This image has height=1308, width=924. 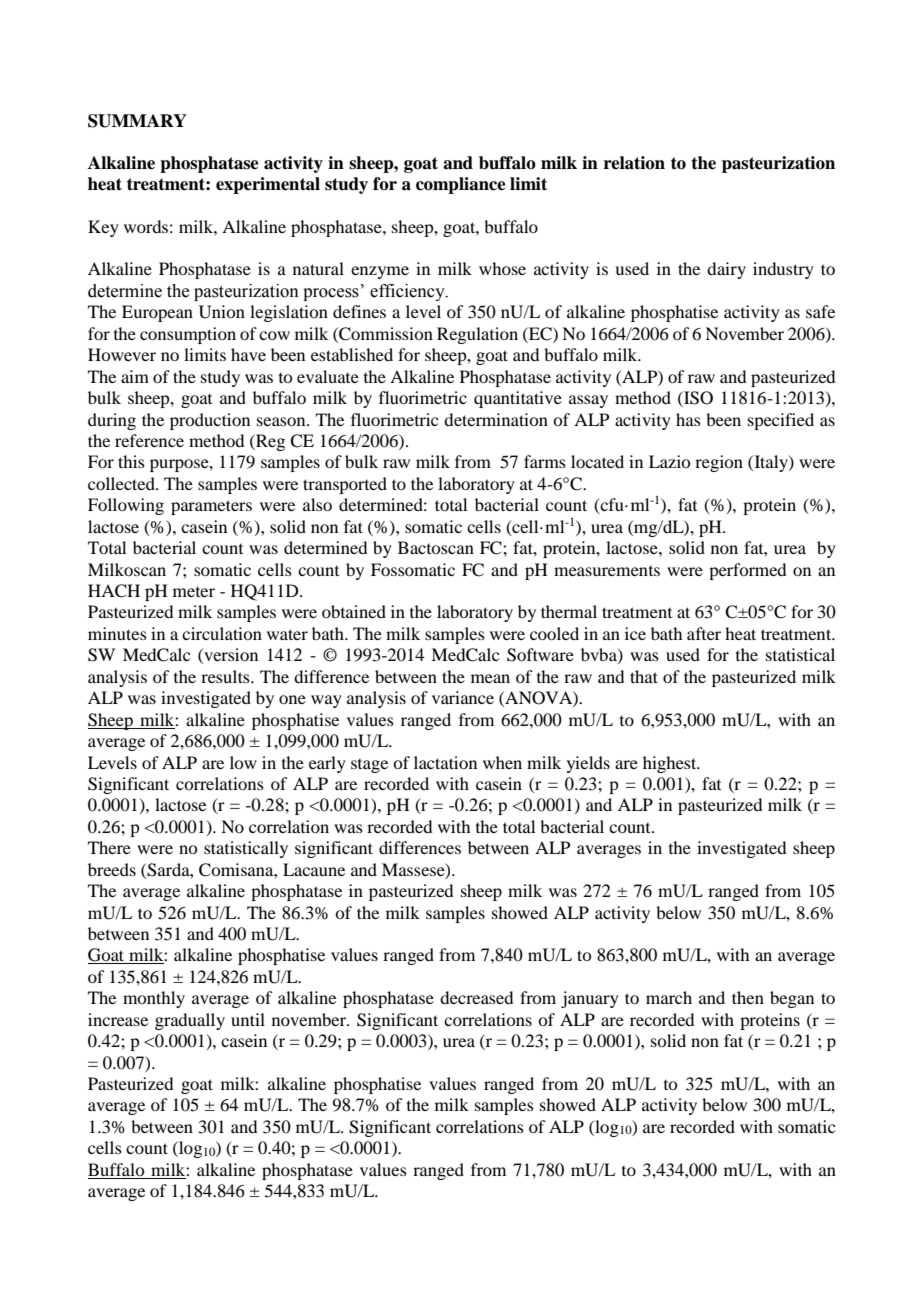 I want to click on performed, so click(x=747, y=571).
